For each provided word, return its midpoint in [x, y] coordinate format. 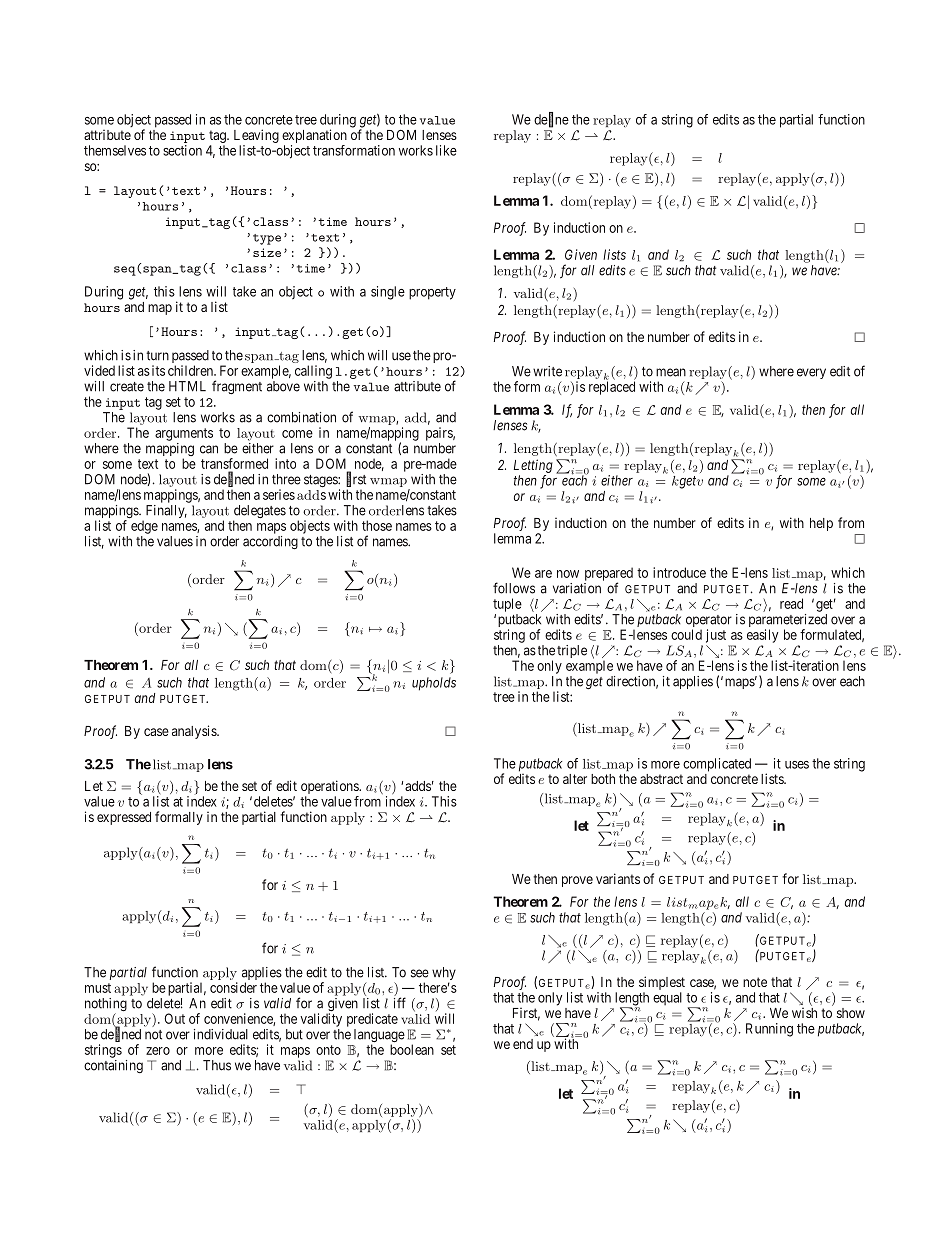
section [182, 150]
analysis [195, 732]
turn [157, 356]
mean [671, 372]
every [811, 373]
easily [762, 636]
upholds [434, 684]
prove [577, 881]
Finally [165, 513]
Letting [533, 466]
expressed [124, 818]
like [446, 150]
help [821, 524]
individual [221, 1034]
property [432, 293]
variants [618, 878]
